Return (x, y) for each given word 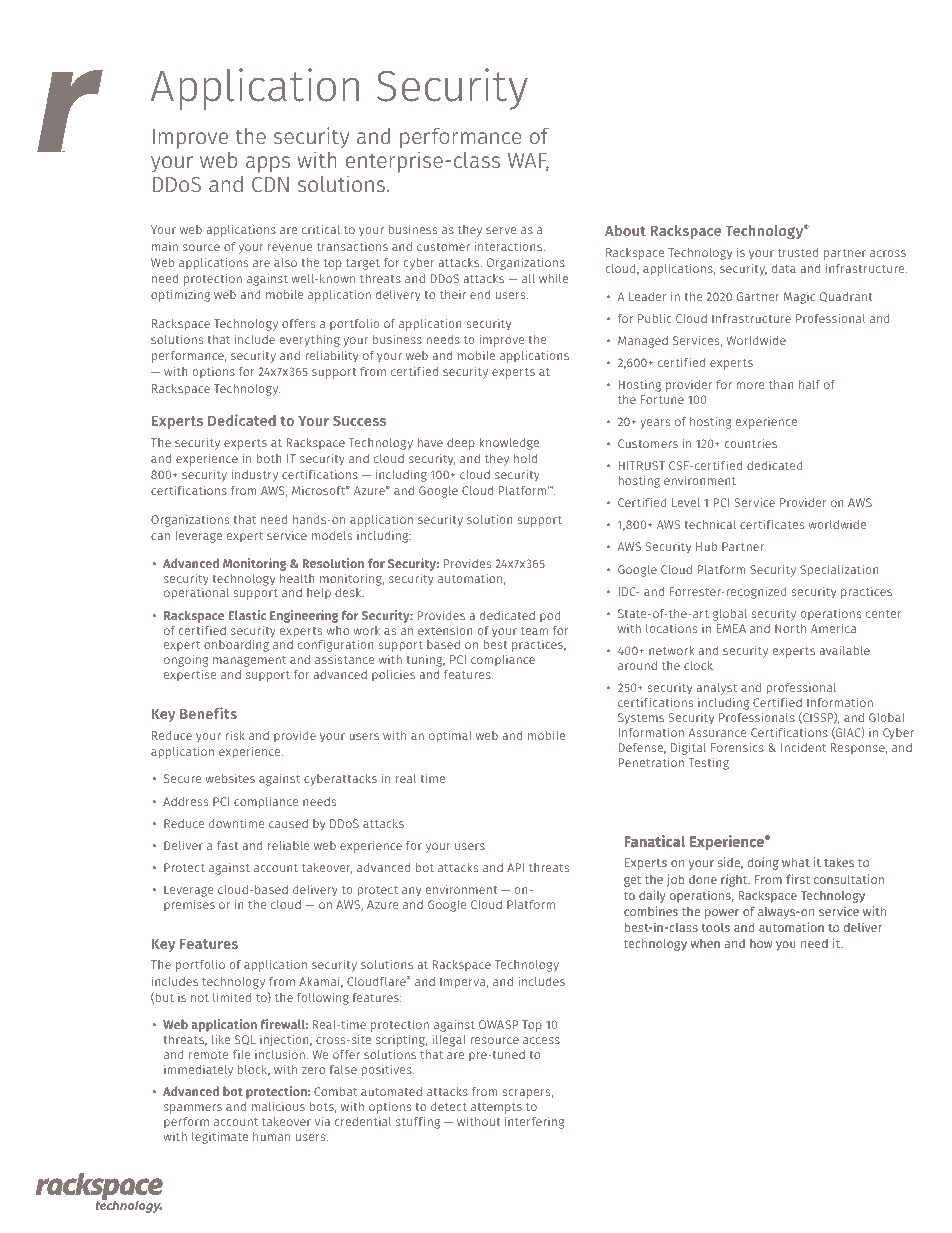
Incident (803, 747)
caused (288, 823)
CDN (270, 184)
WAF (528, 162)
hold (525, 458)
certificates (772, 524)
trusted (798, 252)
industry (255, 475)
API (515, 867)
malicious (278, 1106)
